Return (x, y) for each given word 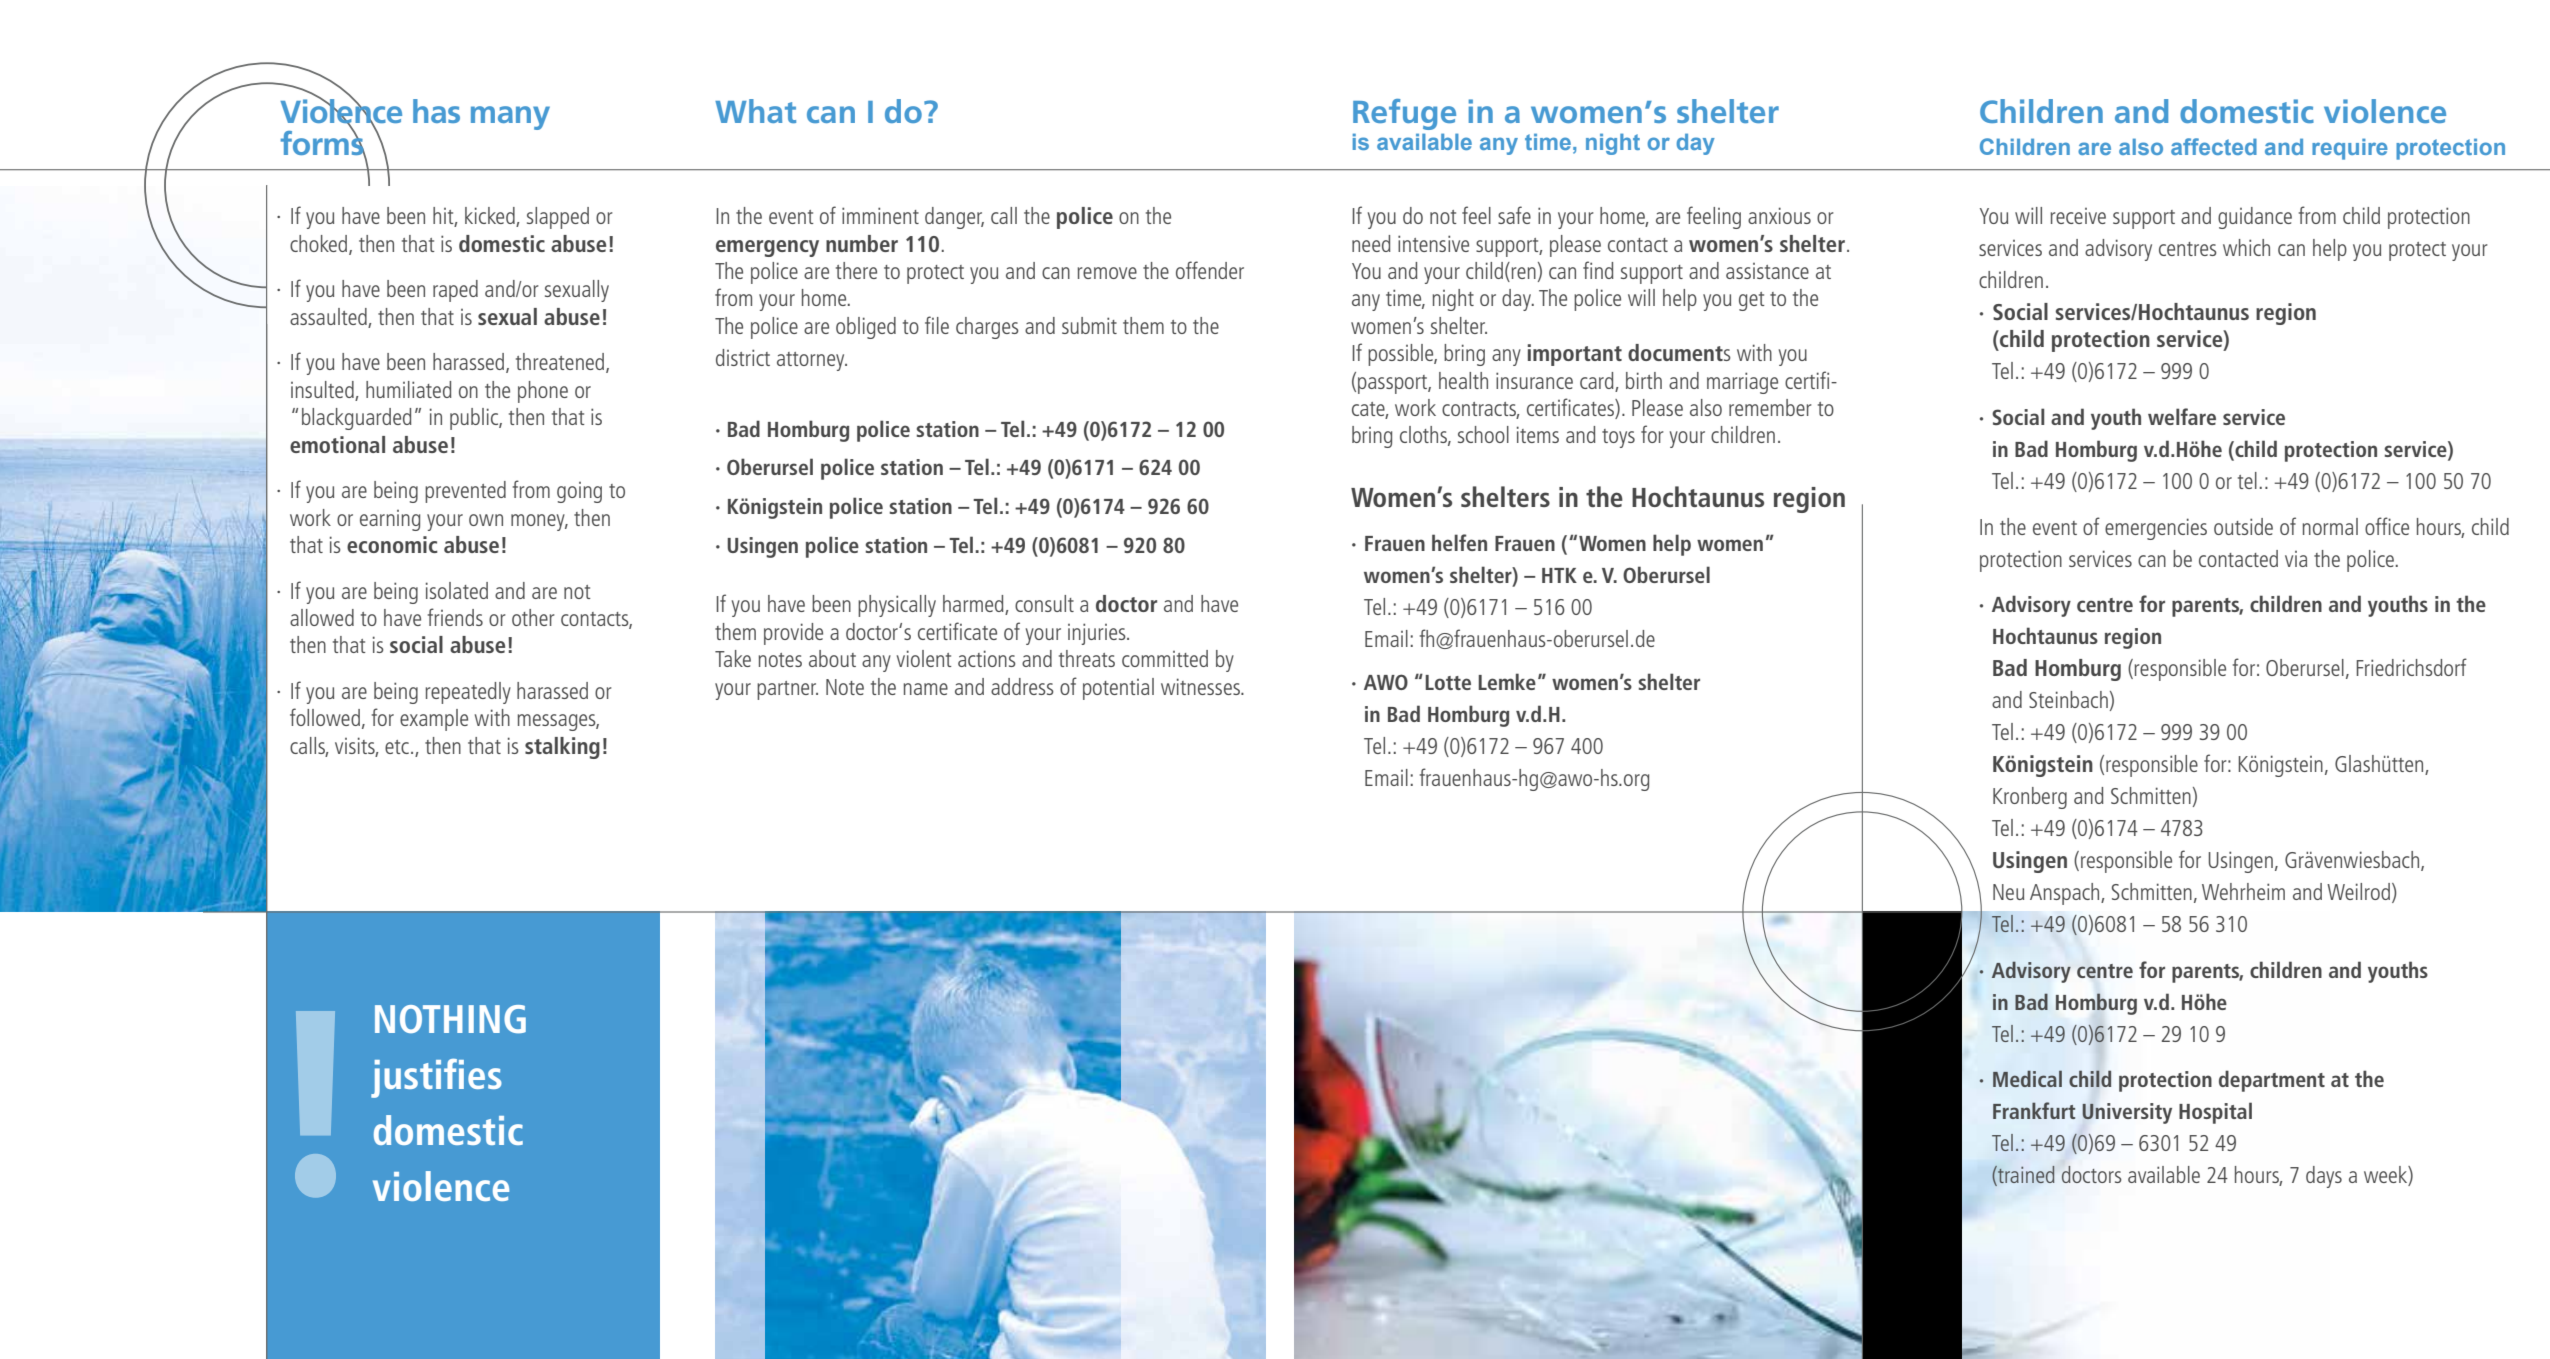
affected (2214, 146)
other (533, 617)
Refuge (1404, 114)
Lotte (1448, 682)
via (2296, 559)
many (510, 118)
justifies (436, 1078)
